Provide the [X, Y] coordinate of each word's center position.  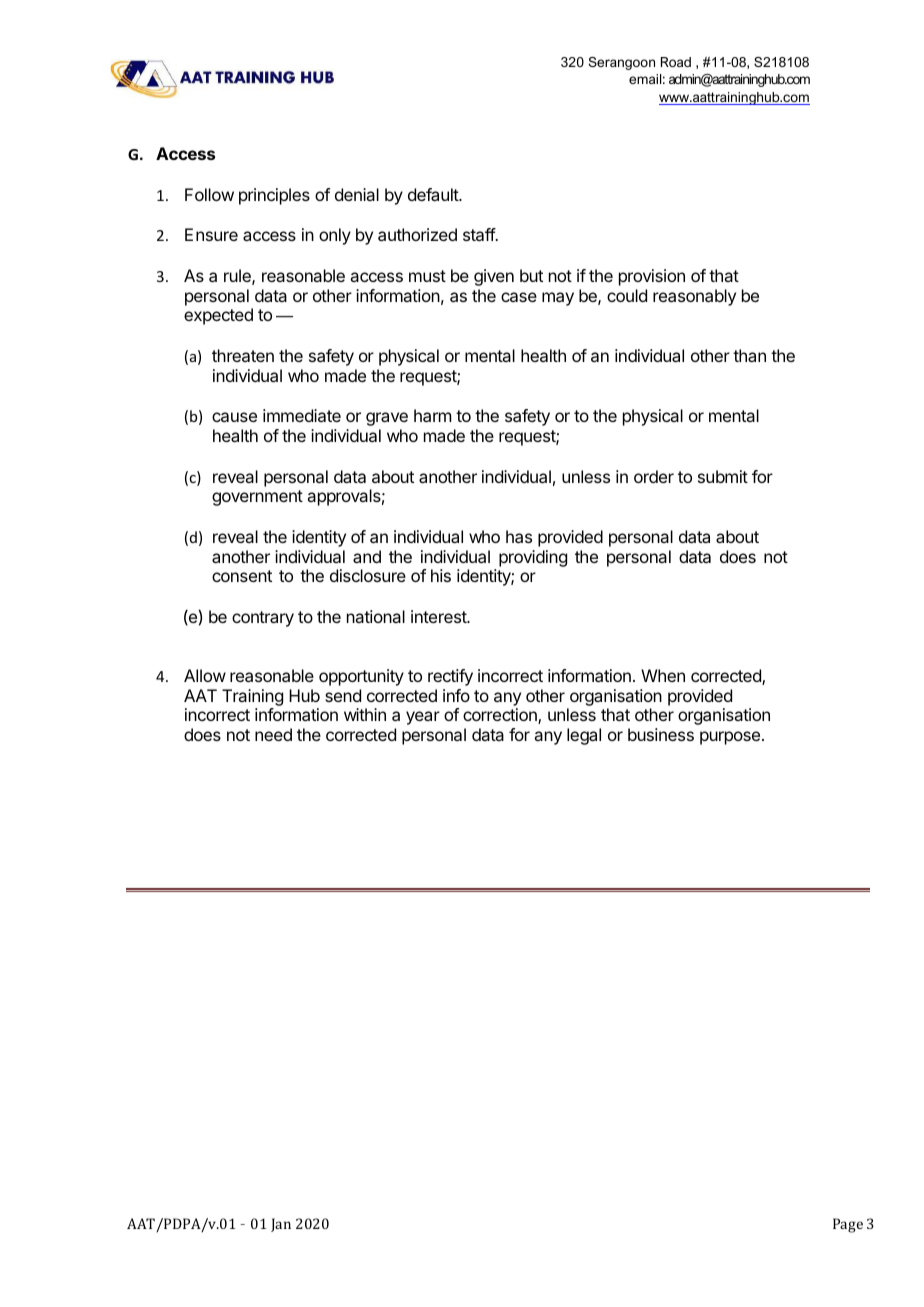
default [434, 194]
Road [676, 62]
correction [501, 716]
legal [584, 736]
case [519, 297]
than [749, 355]
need [273, 734]
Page [848, 1225]
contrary [263, 619]
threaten [243, 355]
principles [274, 196]
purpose [730, 738]
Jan [281, 1225]
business [661, 734]
